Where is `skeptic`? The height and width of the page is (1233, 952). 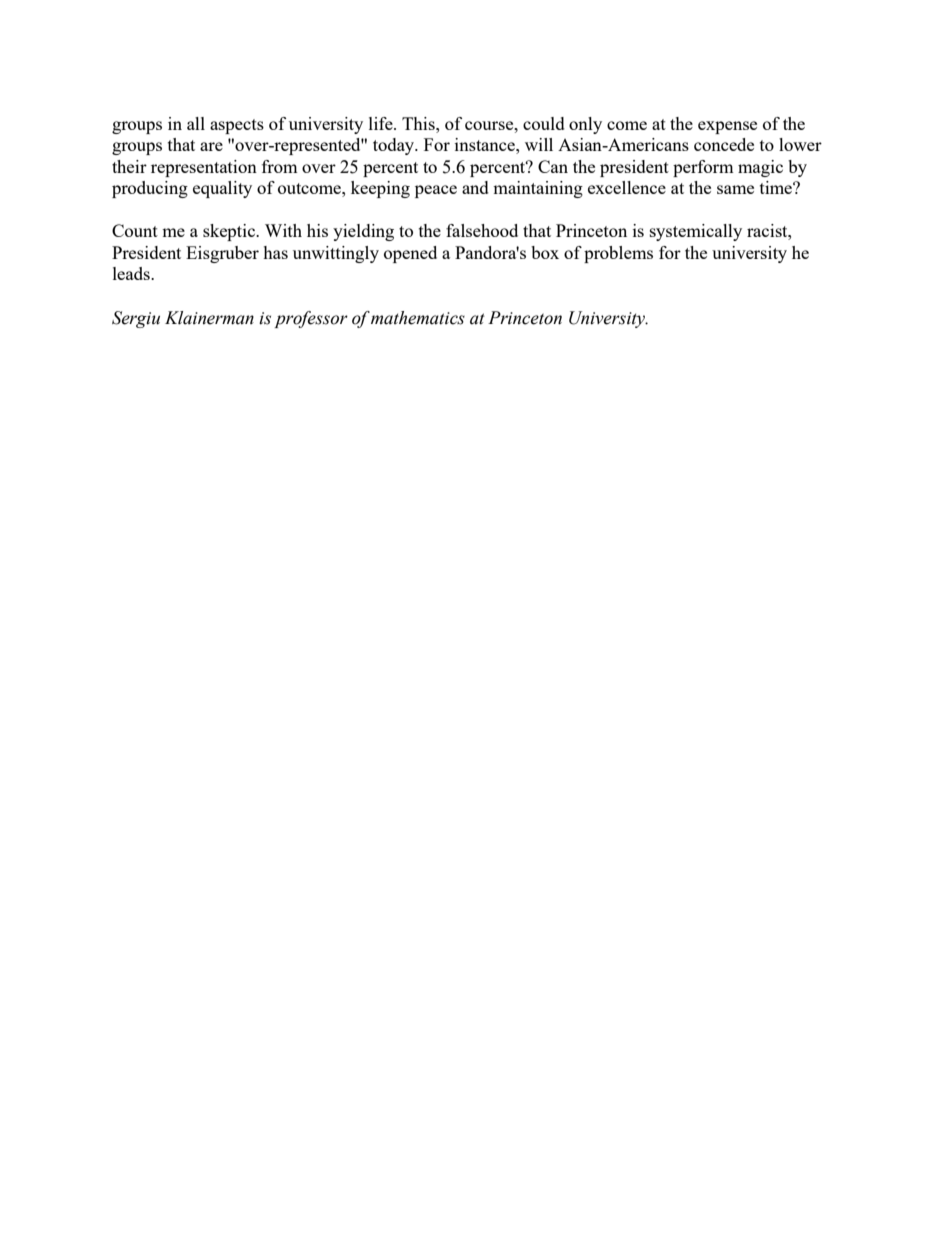 skeptic is located at coordinates (230, 232).
